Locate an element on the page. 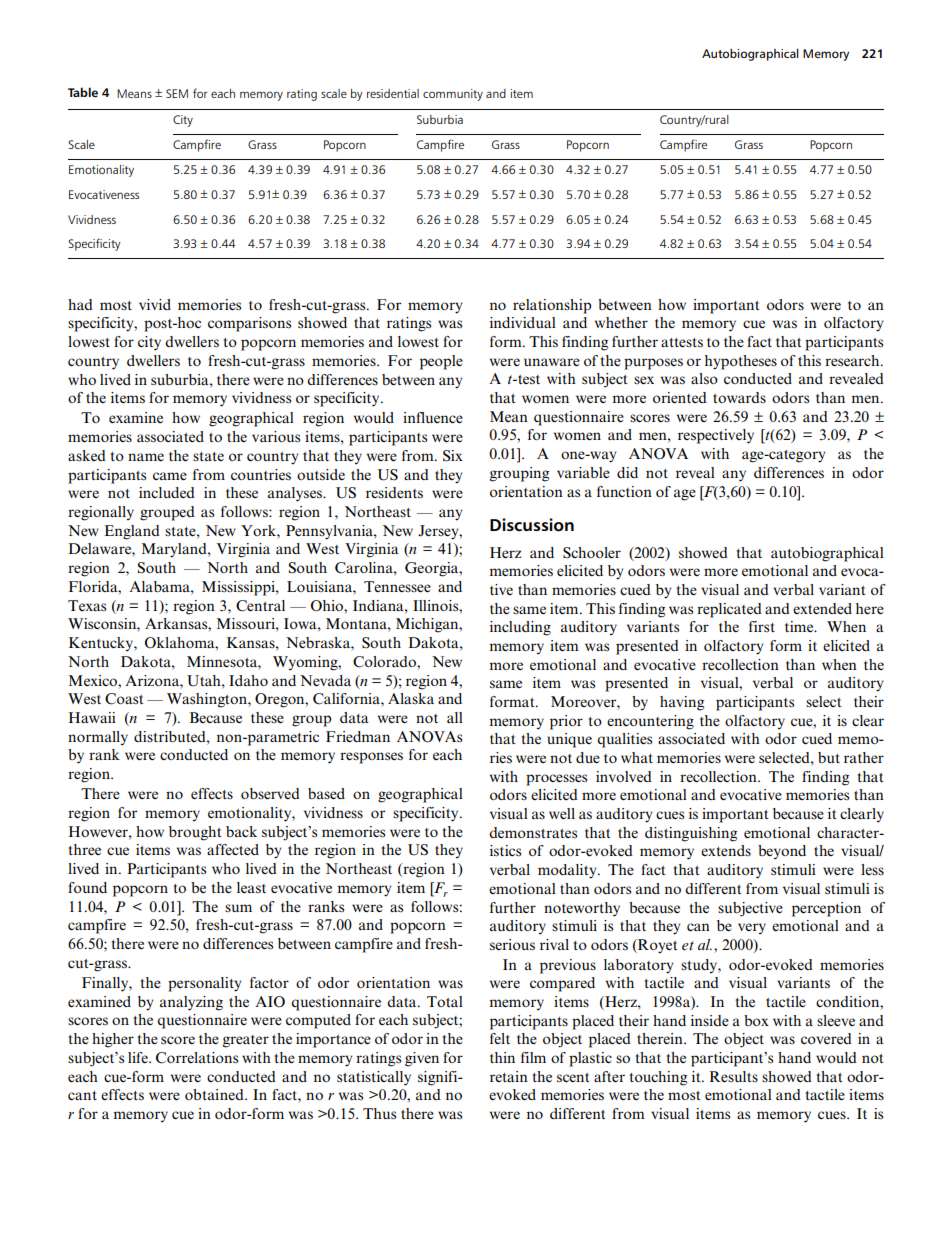 The image size is (952, 1233). obtained is located at coordinates (215, 1094).
